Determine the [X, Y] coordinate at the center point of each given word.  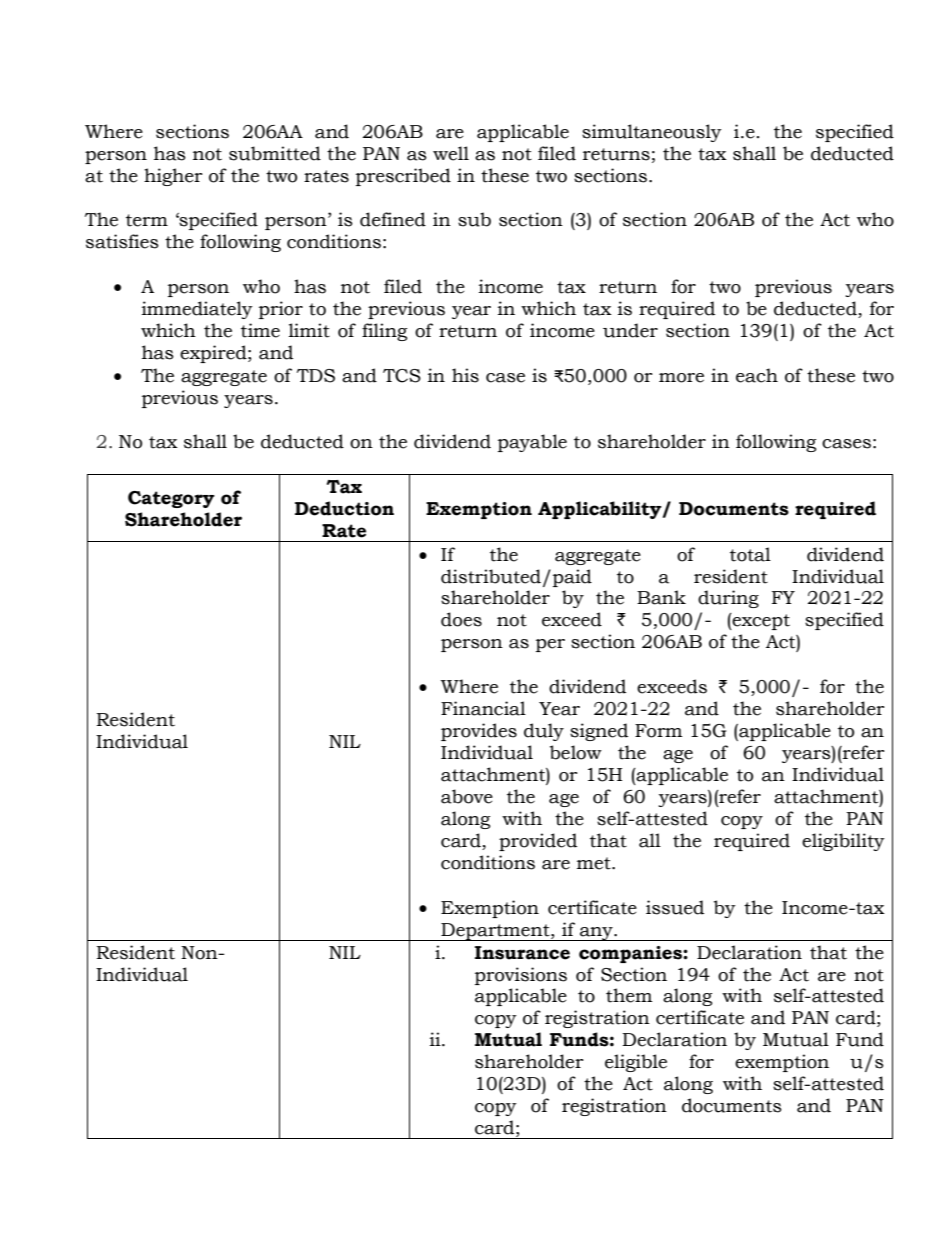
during [728, 599]
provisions [521, 976]
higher [173, 177]
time [260, 330]
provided [538, 842]
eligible [636, 1063]
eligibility [843, 842]
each [757, 375]
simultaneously [652, 133]
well [451, 153]
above [467, 796]
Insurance [522, 953]
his [465, 375]
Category [171, 499]
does [461, 619]
